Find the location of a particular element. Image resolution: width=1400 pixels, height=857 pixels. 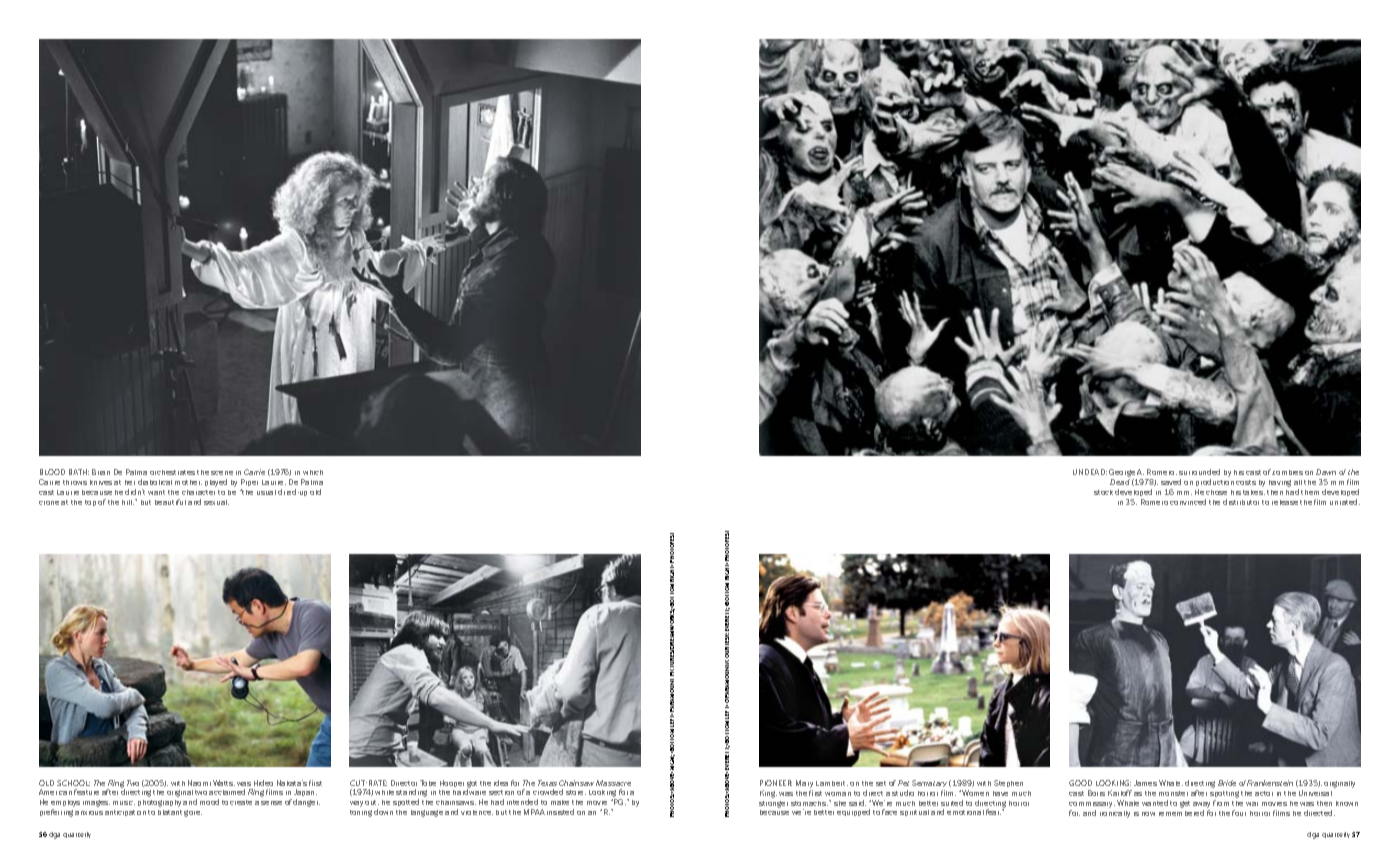

sexual is located at coordinates (216, 502).
